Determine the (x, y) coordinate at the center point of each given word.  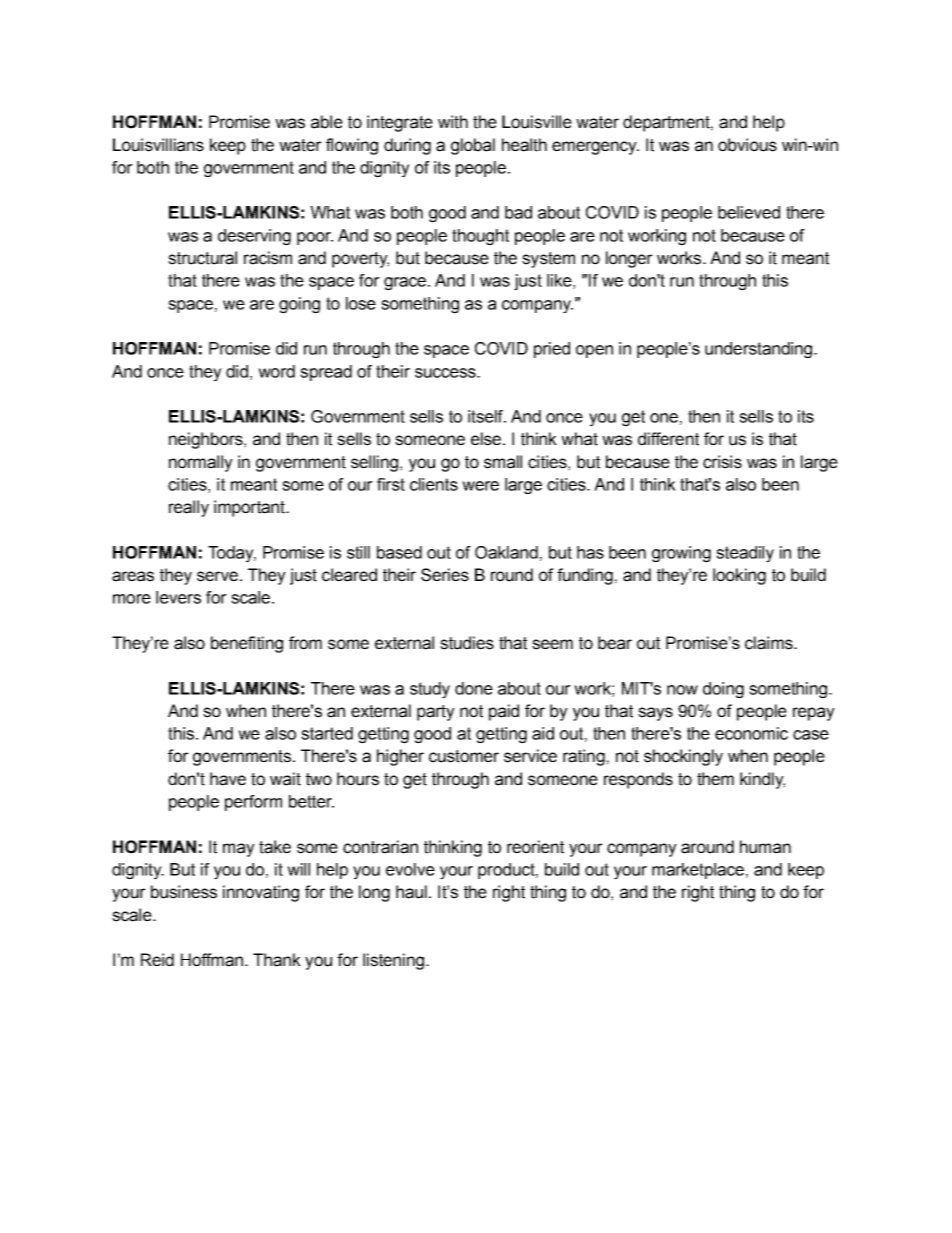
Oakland (506, 552)
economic (751, 733)
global (473, 146)
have (228, 779)
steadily (745, 554)
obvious (747, 145)
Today (232, 554)
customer (464, 756)
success (446, 373)
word (276, 371)
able (327, 122)
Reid (157, 960)
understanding (758, 350)
